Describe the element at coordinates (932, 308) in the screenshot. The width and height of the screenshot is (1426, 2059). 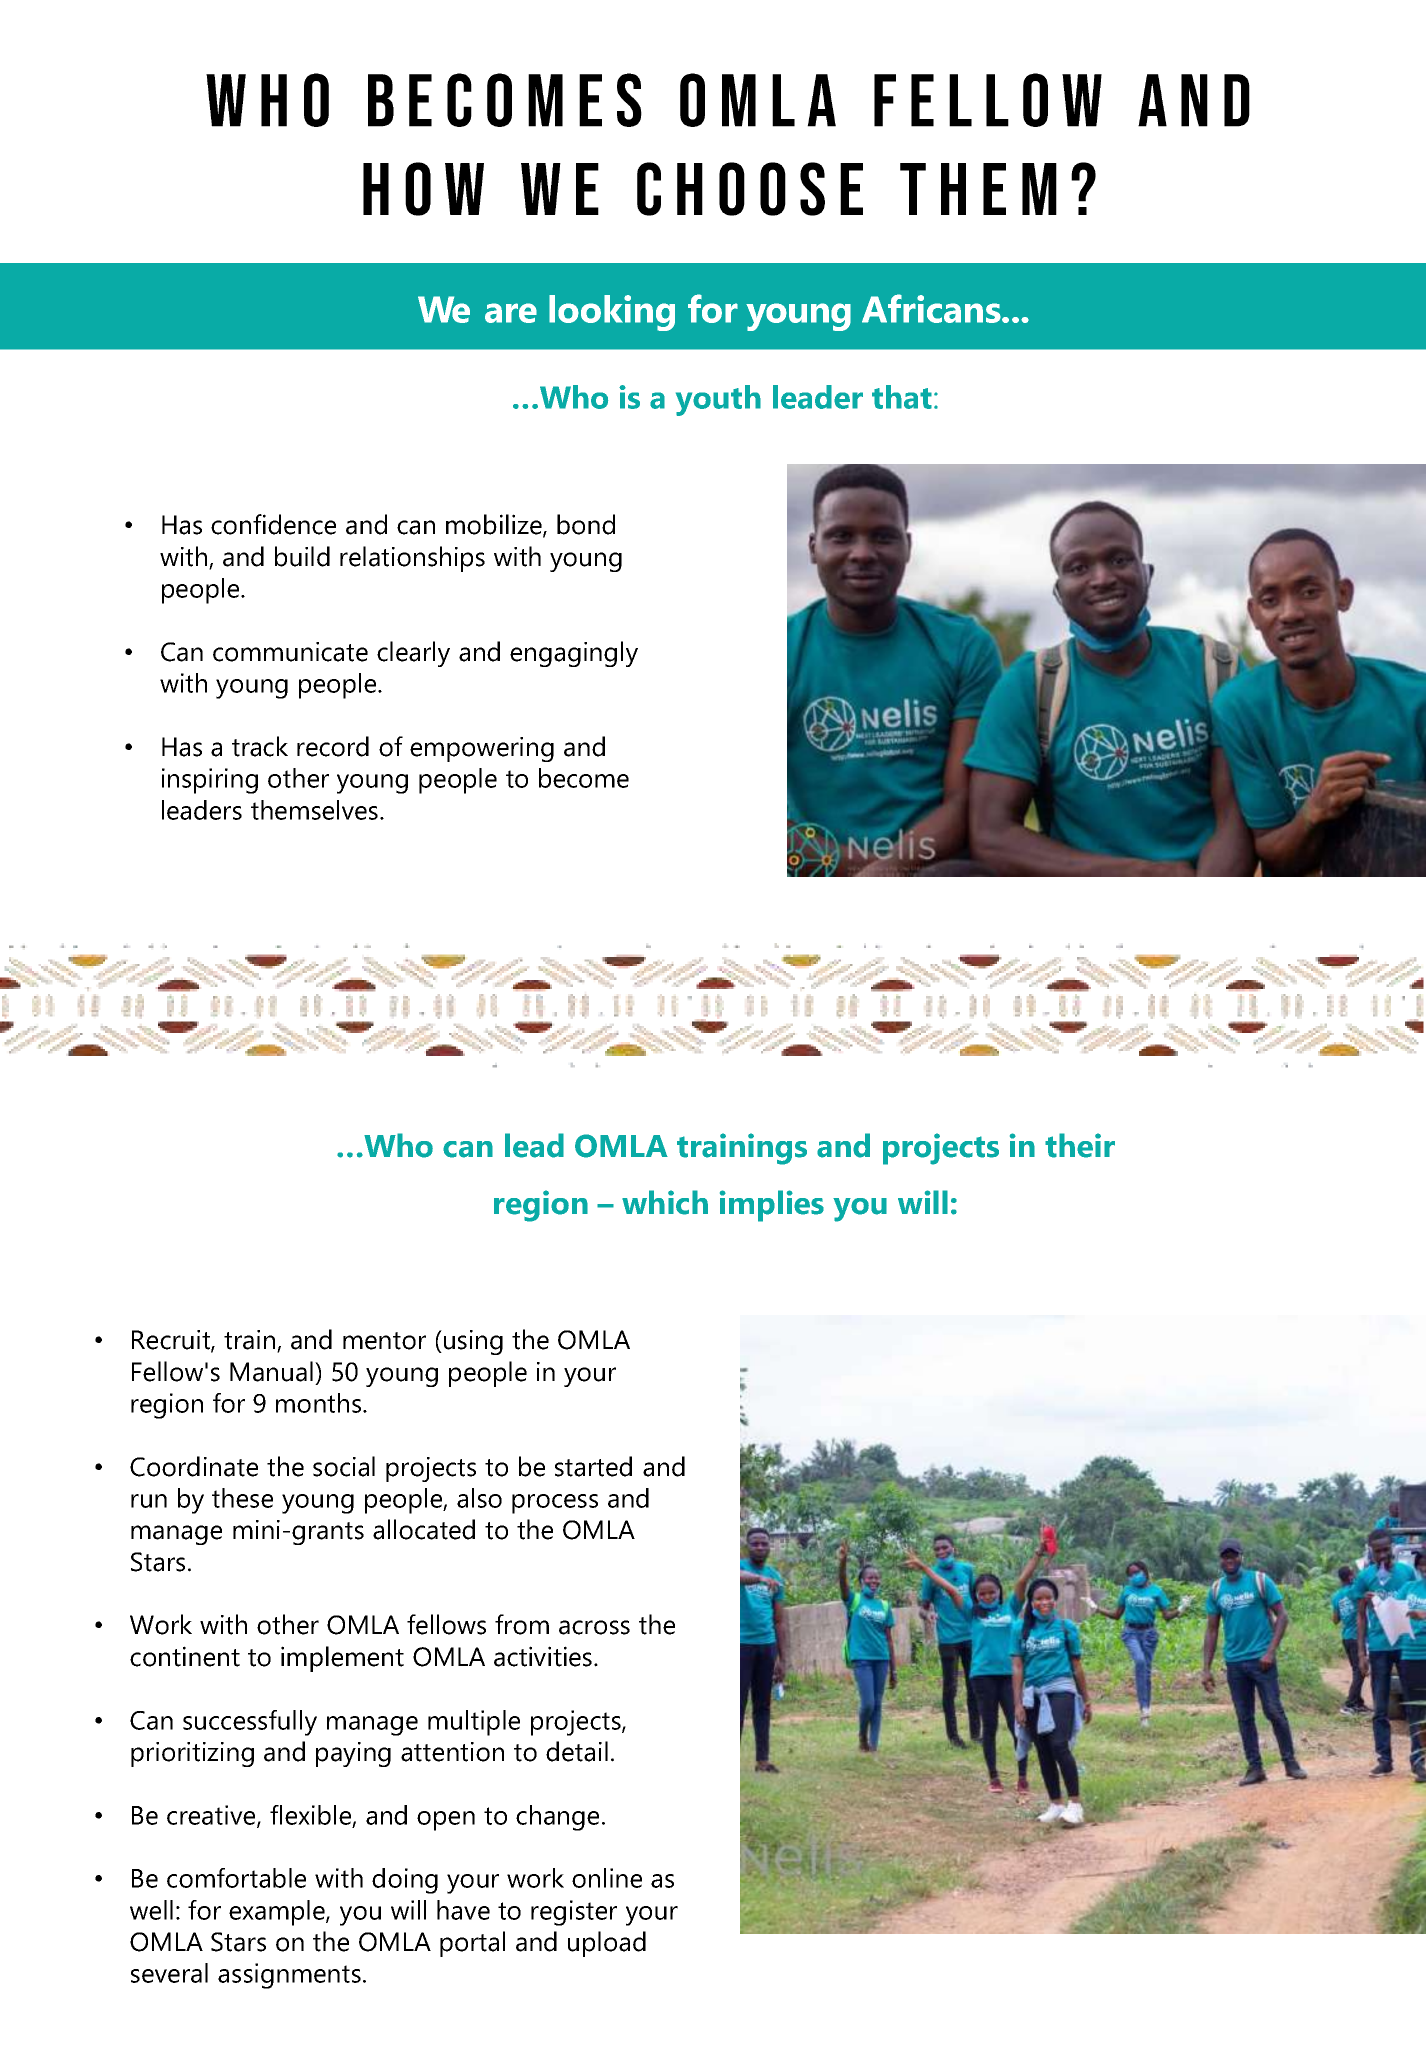
I see `Africans` at that location.
